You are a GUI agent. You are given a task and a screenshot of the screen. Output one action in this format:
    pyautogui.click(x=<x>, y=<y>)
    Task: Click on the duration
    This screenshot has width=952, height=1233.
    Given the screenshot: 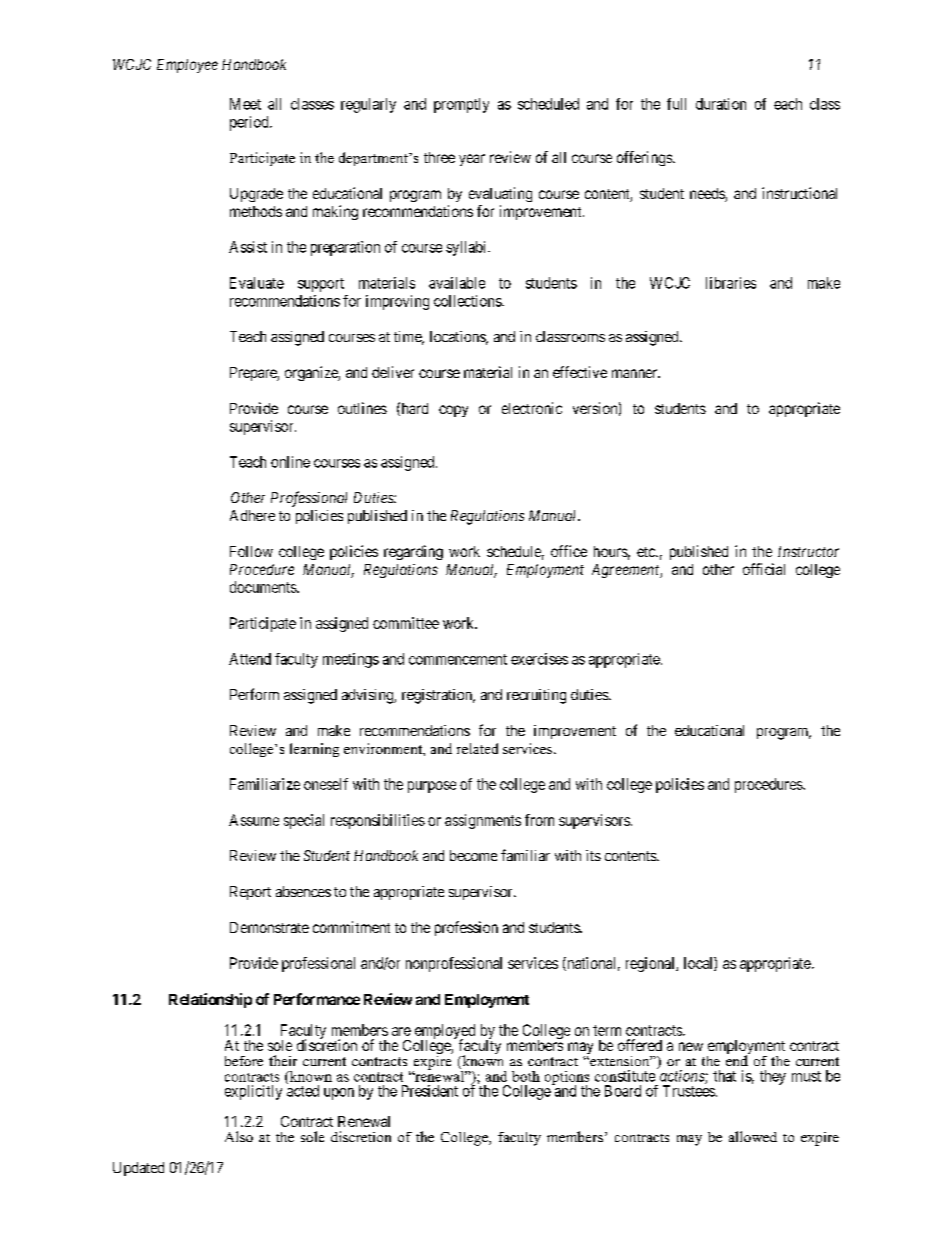 What is the action you would take?
    pyautogui.click(x=721, y=104)
